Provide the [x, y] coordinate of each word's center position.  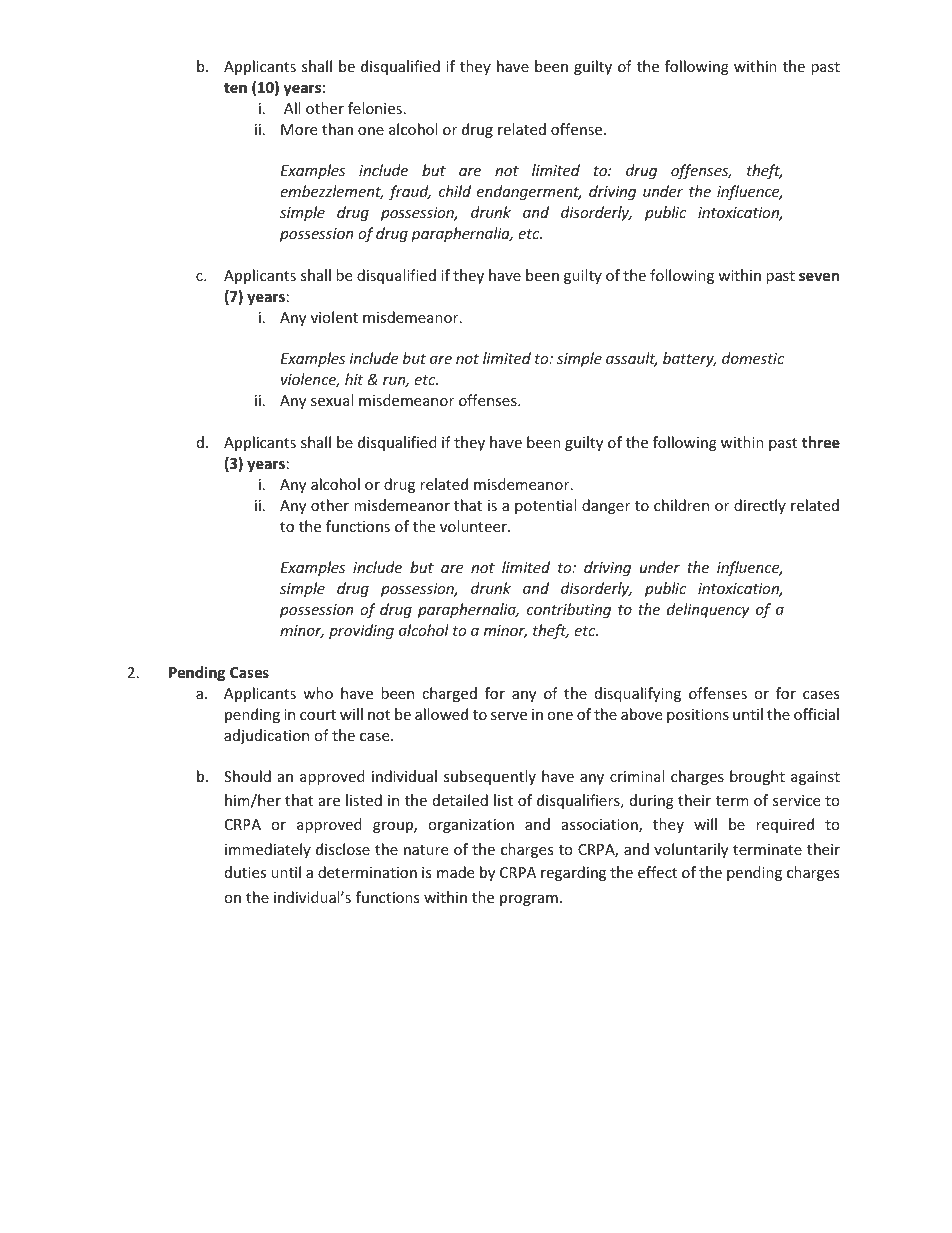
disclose [343, 849]
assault [632, 359]
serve [509, 716]
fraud [410, 192]
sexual [332, 400]
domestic [753, 358]
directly [760, 506]
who [318, 693]
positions [698, 716]
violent [334, 317]
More [299, 129]
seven [819, 276]
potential [545, 506]
